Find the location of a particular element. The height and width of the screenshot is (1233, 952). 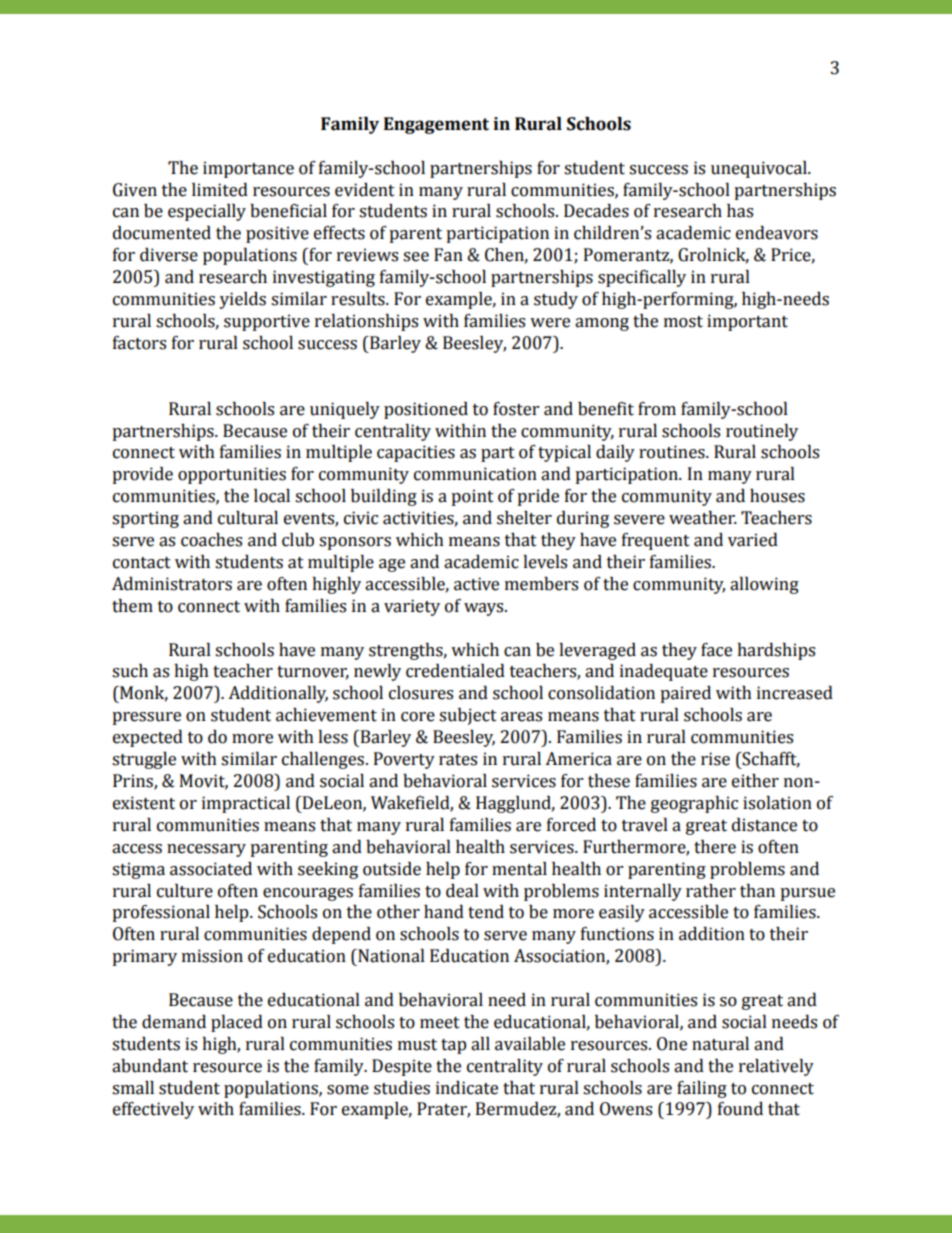

impractical is located at coordinates (246, 804).
